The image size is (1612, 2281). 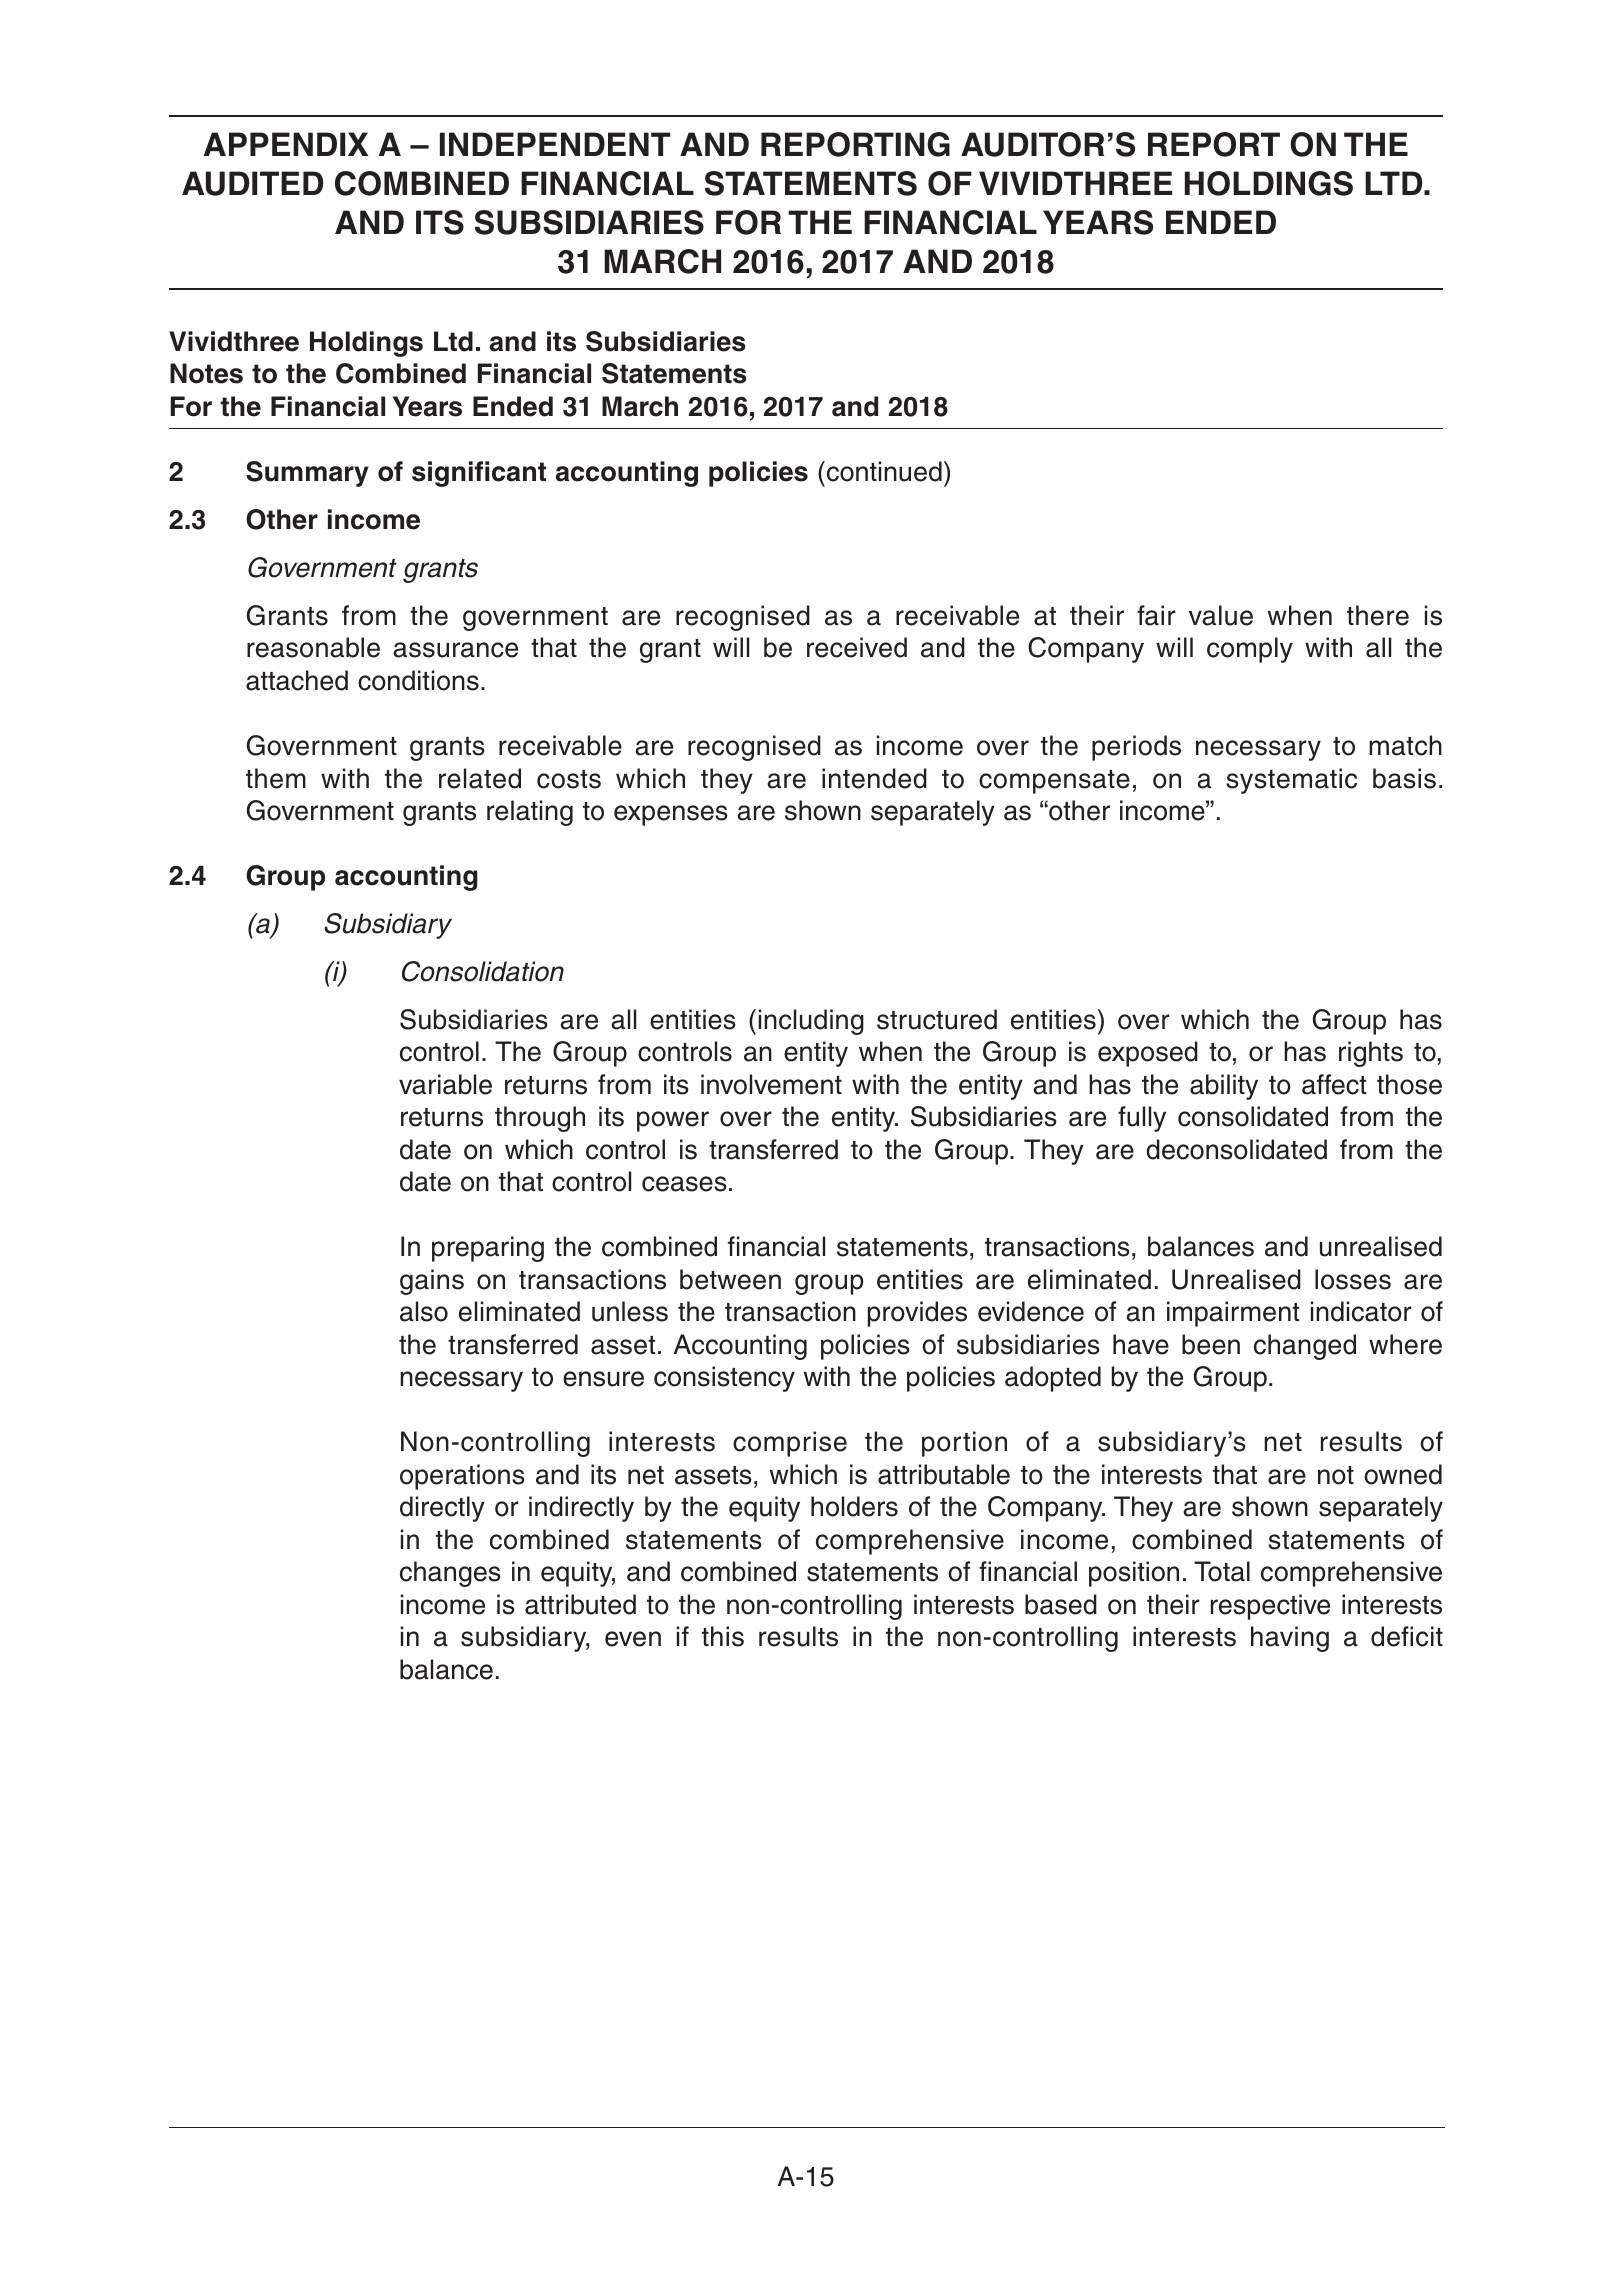 What do you see at coordinates (286, 144) in the image?
I see `APPENDIX` at bounding box center [286, 144].
